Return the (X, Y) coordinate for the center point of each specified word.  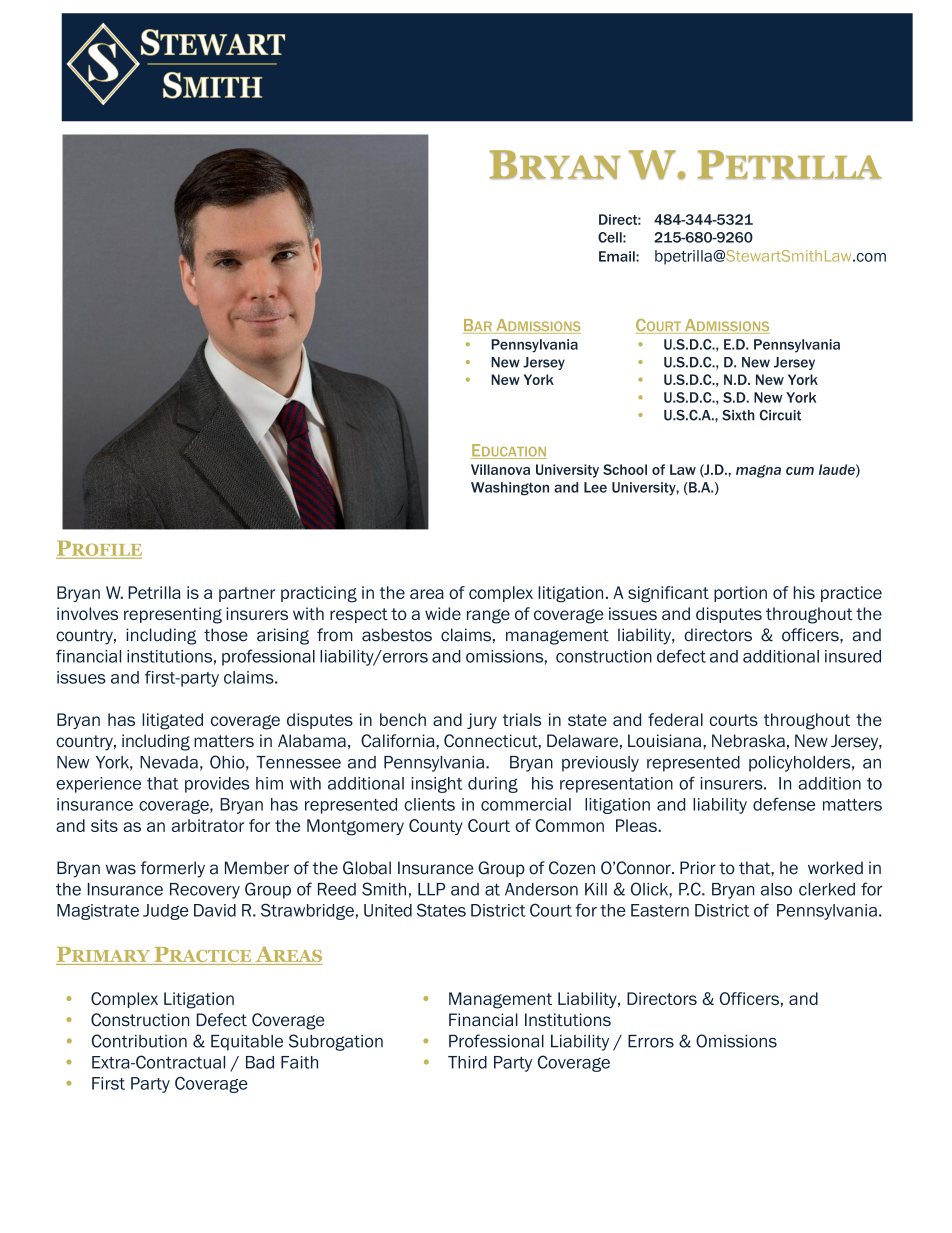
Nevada (169, 762)
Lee (595, 487)
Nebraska (748, 741)
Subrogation (336, 1042)
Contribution (139, 1041)
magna (758, 471)
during (493, 785)
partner (247, 594)
